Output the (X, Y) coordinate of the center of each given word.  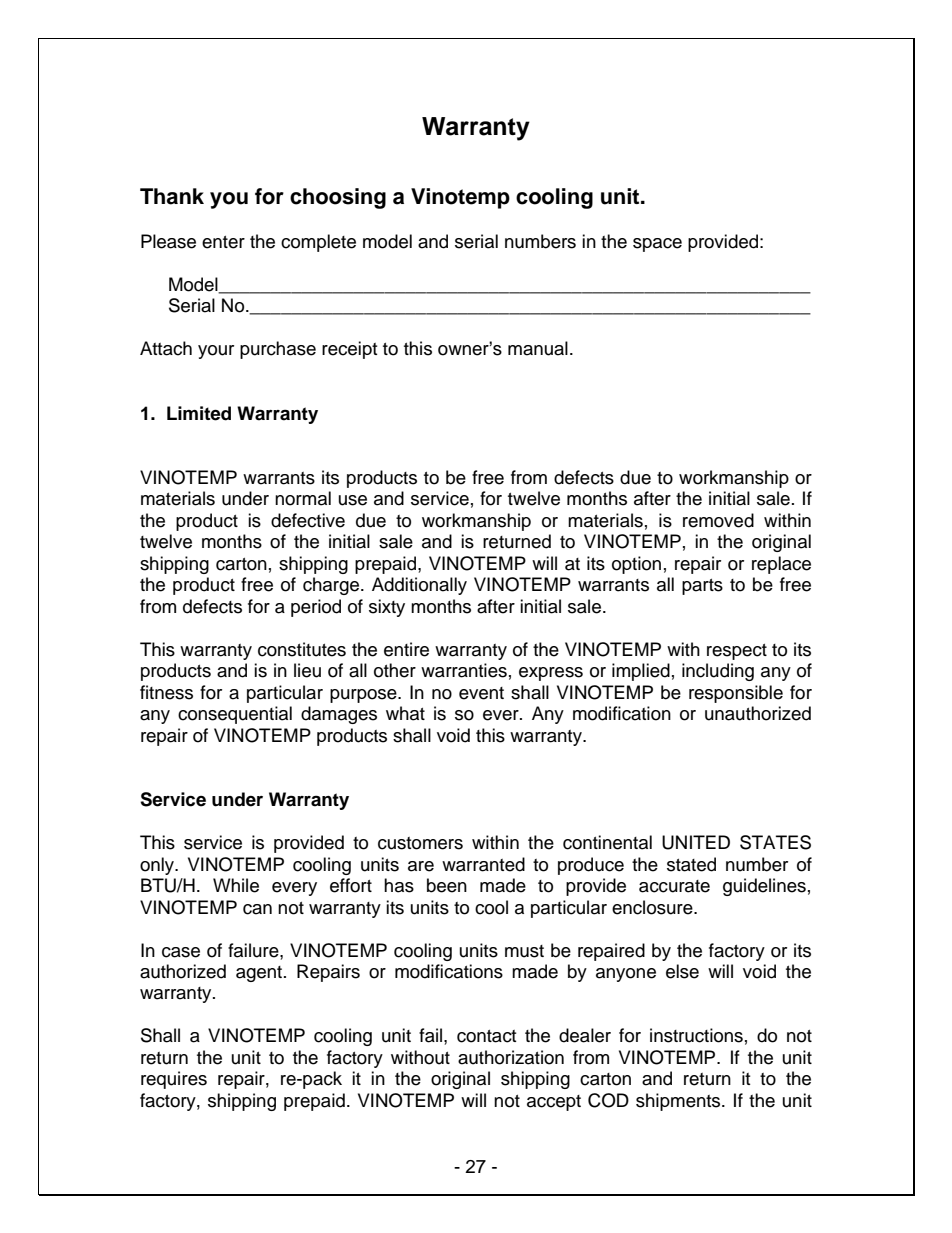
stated (691, 864)
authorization (511, 1057)
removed (718, 520)
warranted (483, 864)
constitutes (302, 649)
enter (223, 242)
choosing (338, 198)
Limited (199, 413)
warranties (464, 670)
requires (174, 1080)
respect (737, 652)
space (657, 245)
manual (538, 348)
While (236, 885)
